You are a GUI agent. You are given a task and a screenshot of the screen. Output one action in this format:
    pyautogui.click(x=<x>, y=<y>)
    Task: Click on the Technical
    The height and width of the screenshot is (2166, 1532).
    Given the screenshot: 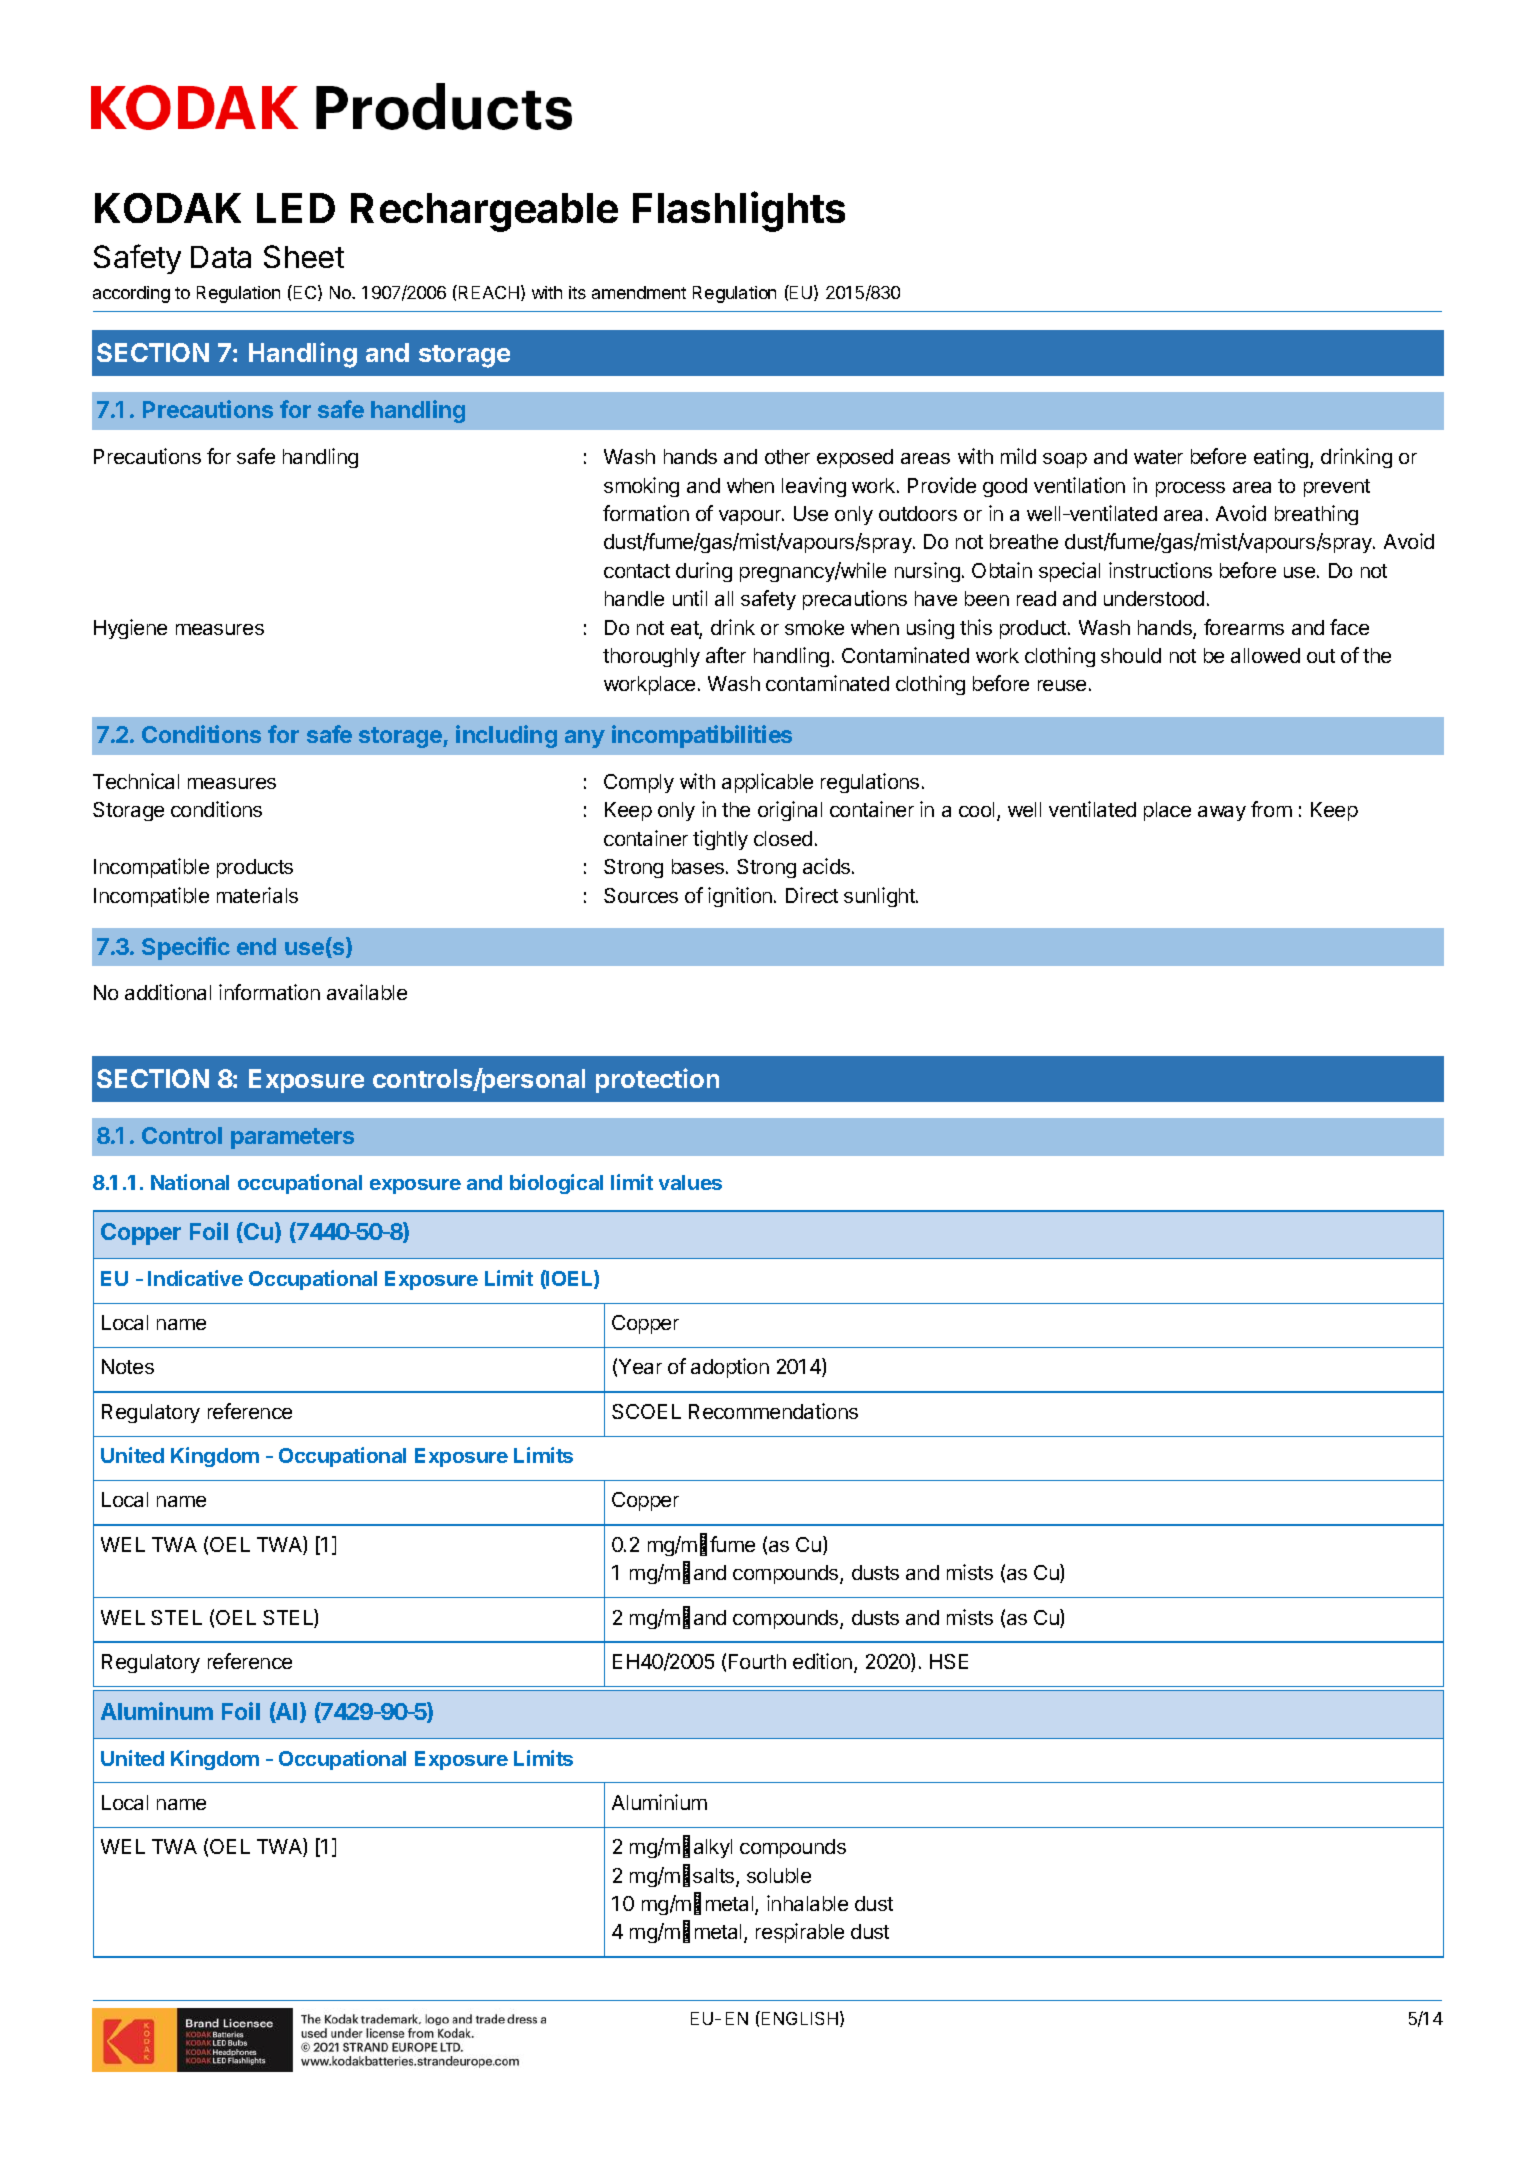 What is the action you would take?
    pyautogui.click(x=136, y=781)
